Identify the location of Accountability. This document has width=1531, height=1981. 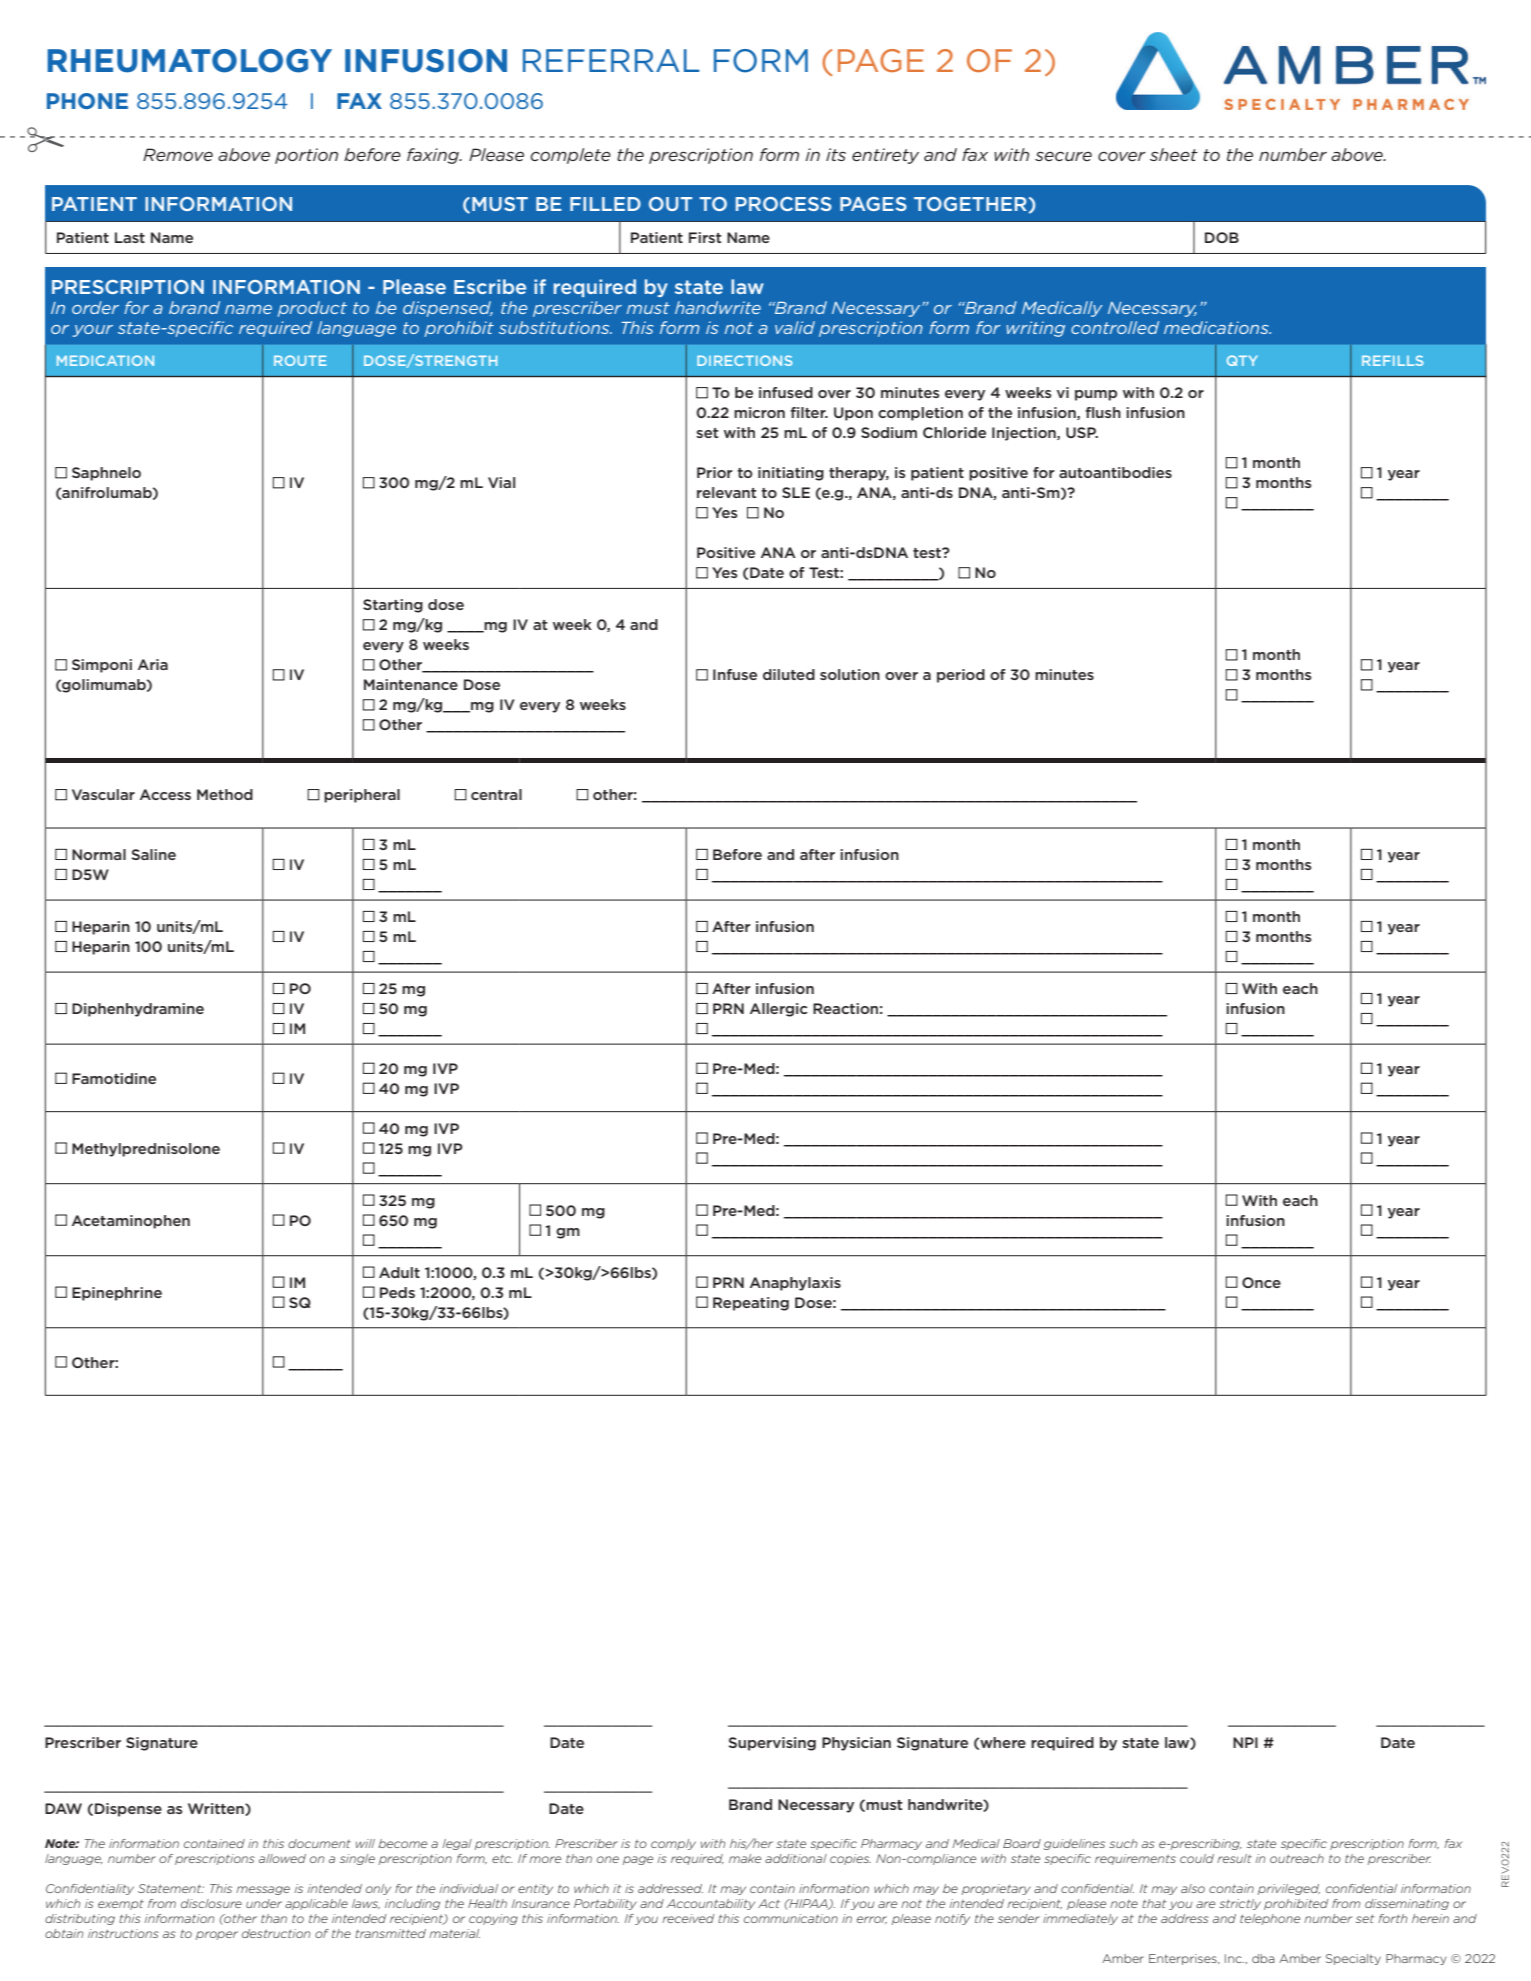
(711, 1904).
